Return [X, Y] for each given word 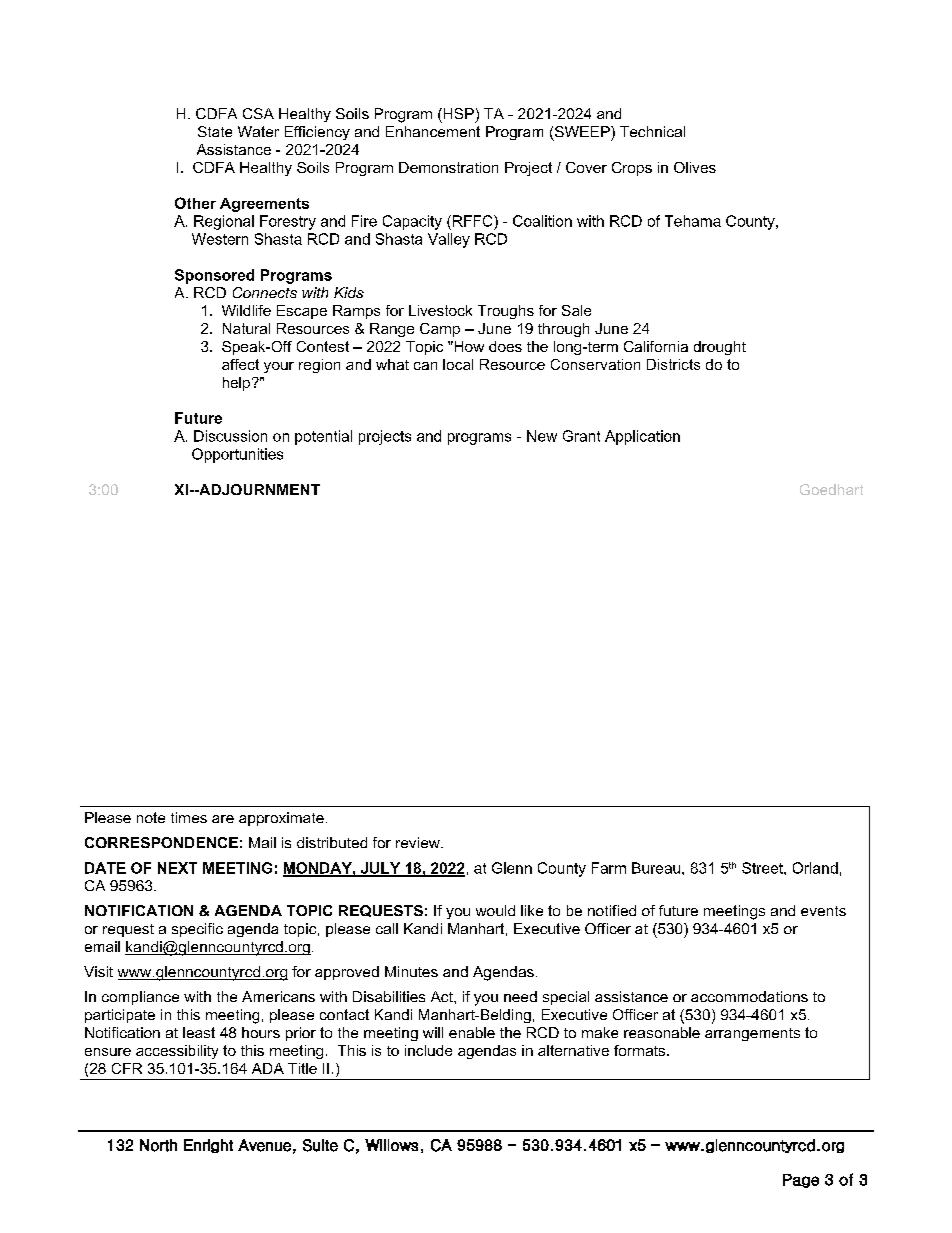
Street [763, 868]
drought [720, 348]
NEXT [177, 868]
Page [801, 1181]
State [215, 131]
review [419, 842]
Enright [208, 1146]
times [189, 817]
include [428, 1050]
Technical [652, 131]
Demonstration [448, 167]
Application [642, 437]
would [495, 910]
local [458, 364]
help [238, 384]
